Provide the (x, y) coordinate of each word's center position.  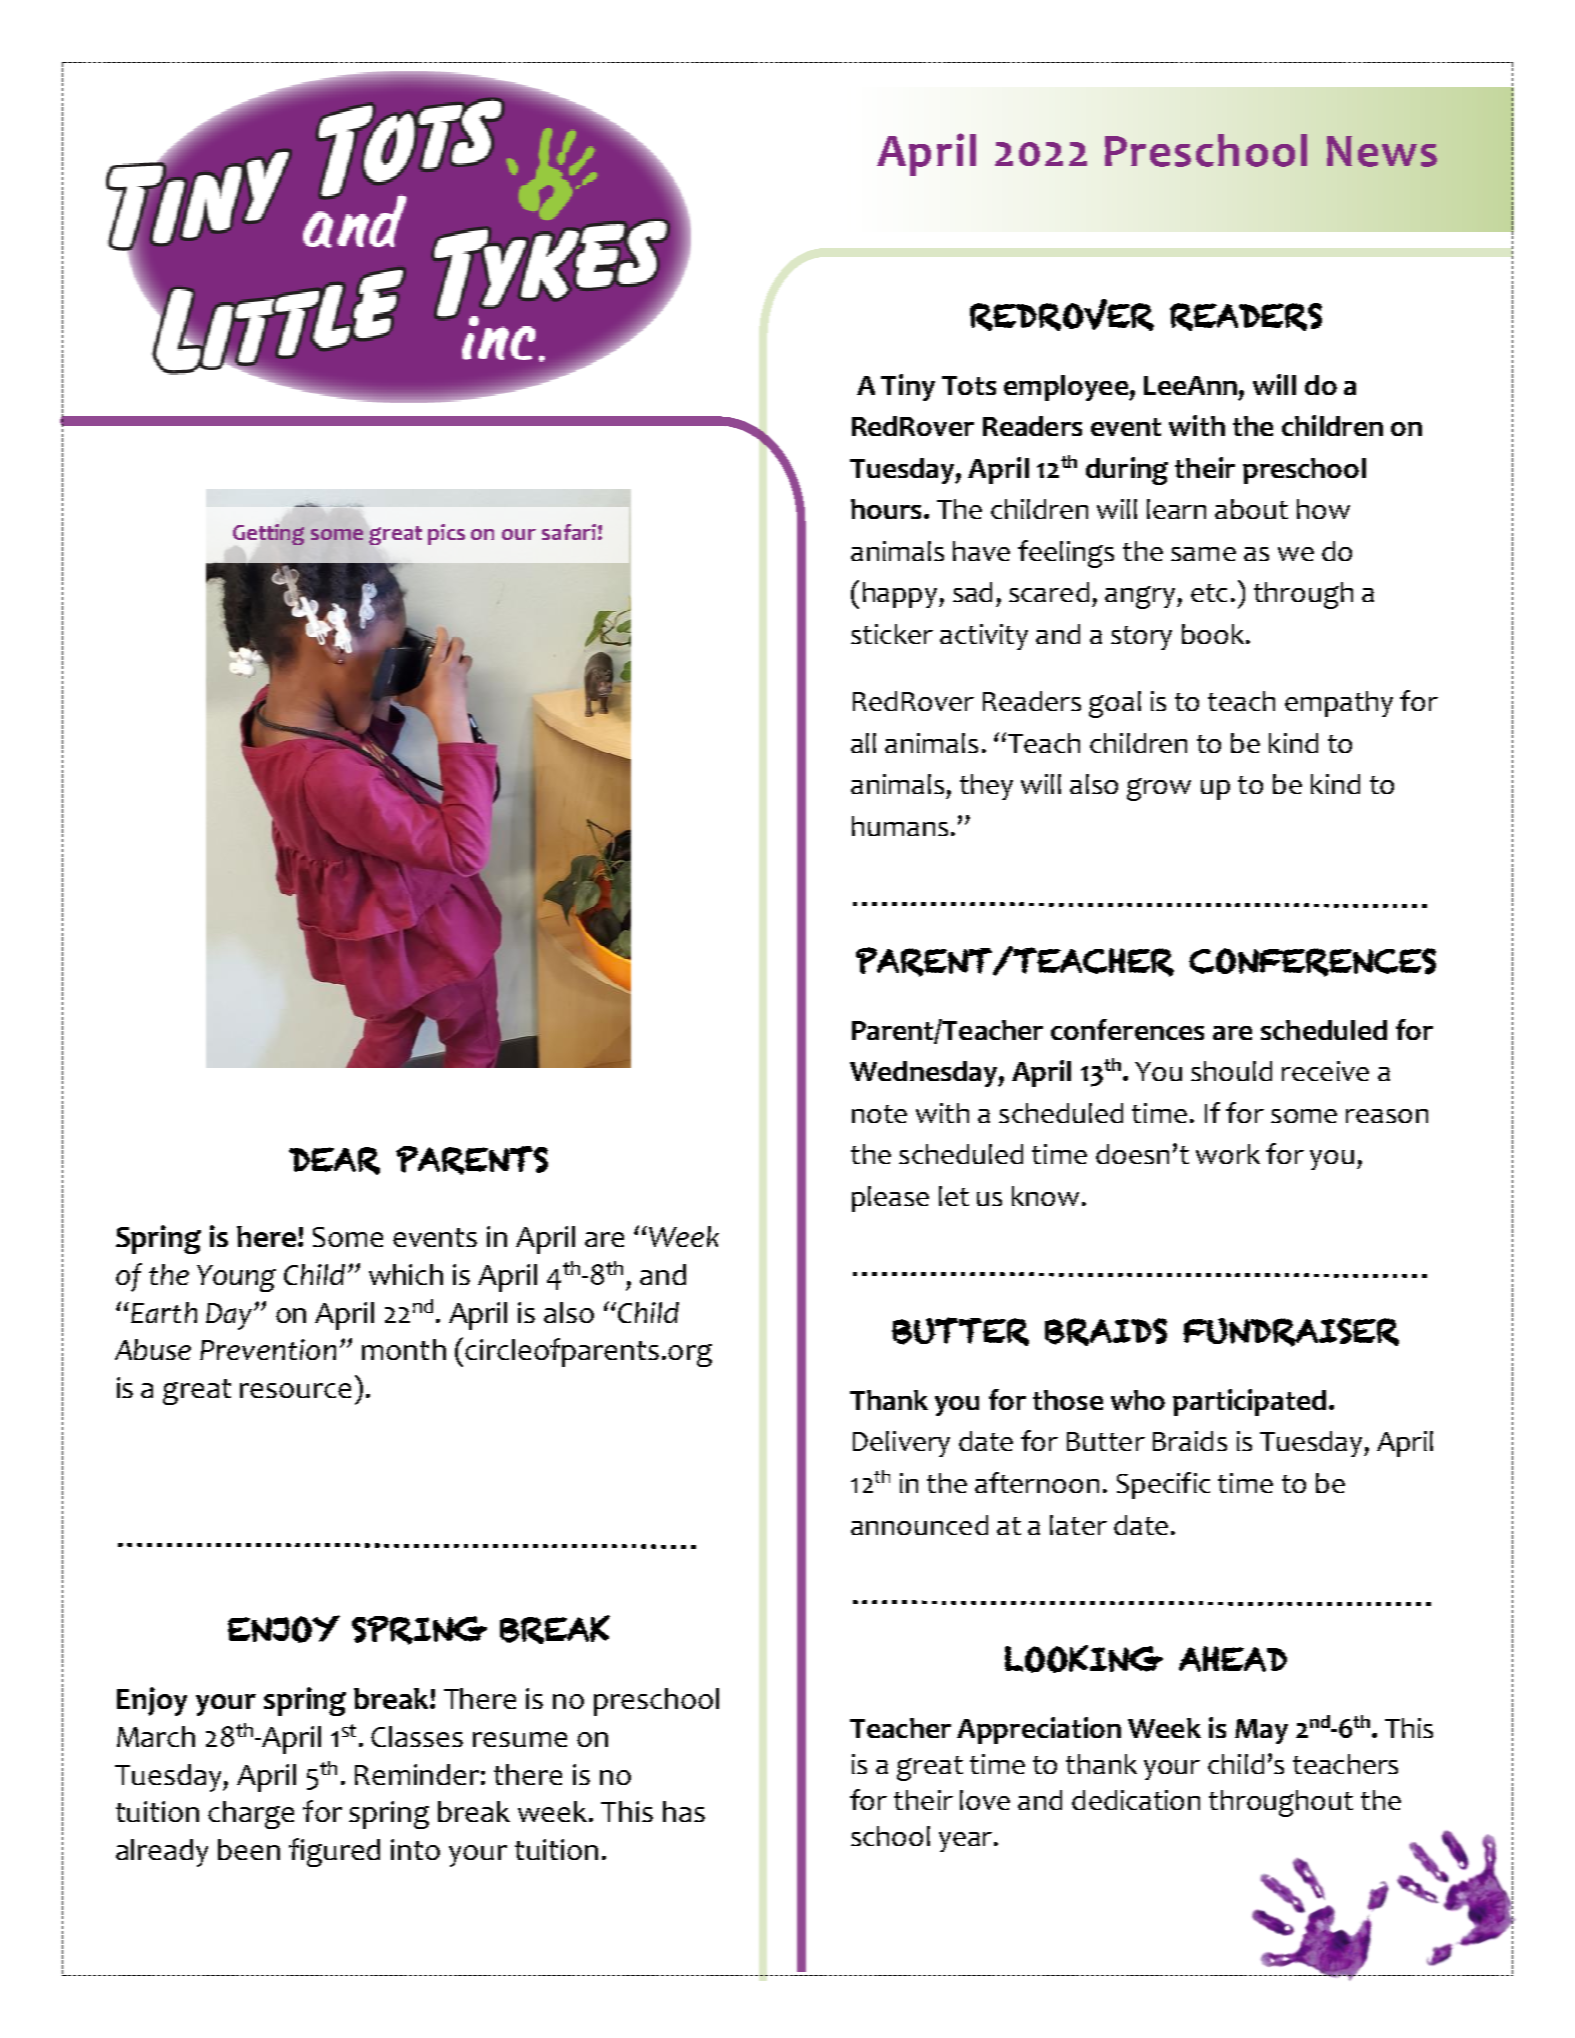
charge (251, 1815)
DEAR (334, 1161)
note (879, 1114)
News (1382, 151)
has (684, 1811)
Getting (268, 534)
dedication (1136, 1800)
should (1231, 1071)
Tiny (908, 387)
